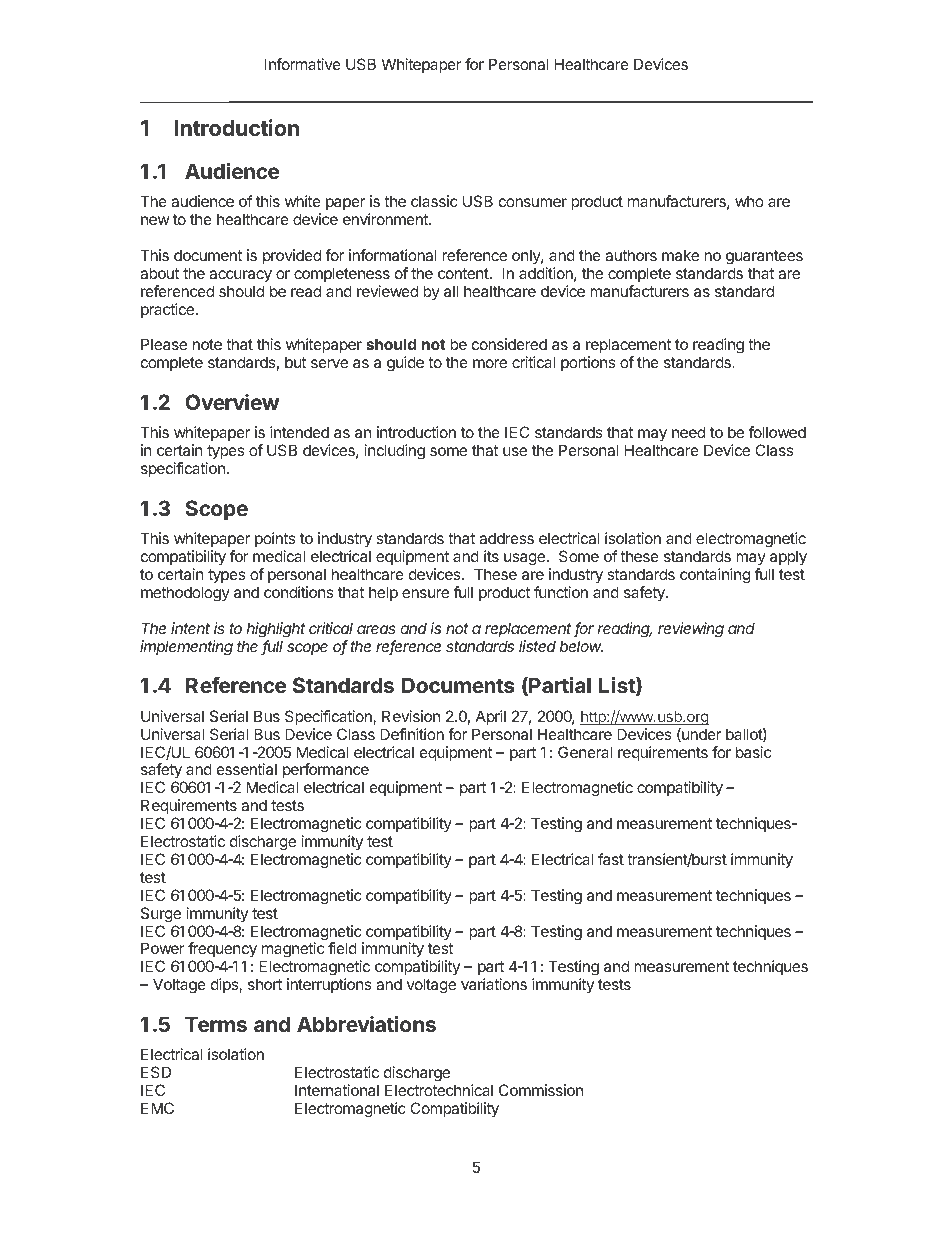  Describe the element at coordinates (700, 735) in the page. I see `under` at that location.
